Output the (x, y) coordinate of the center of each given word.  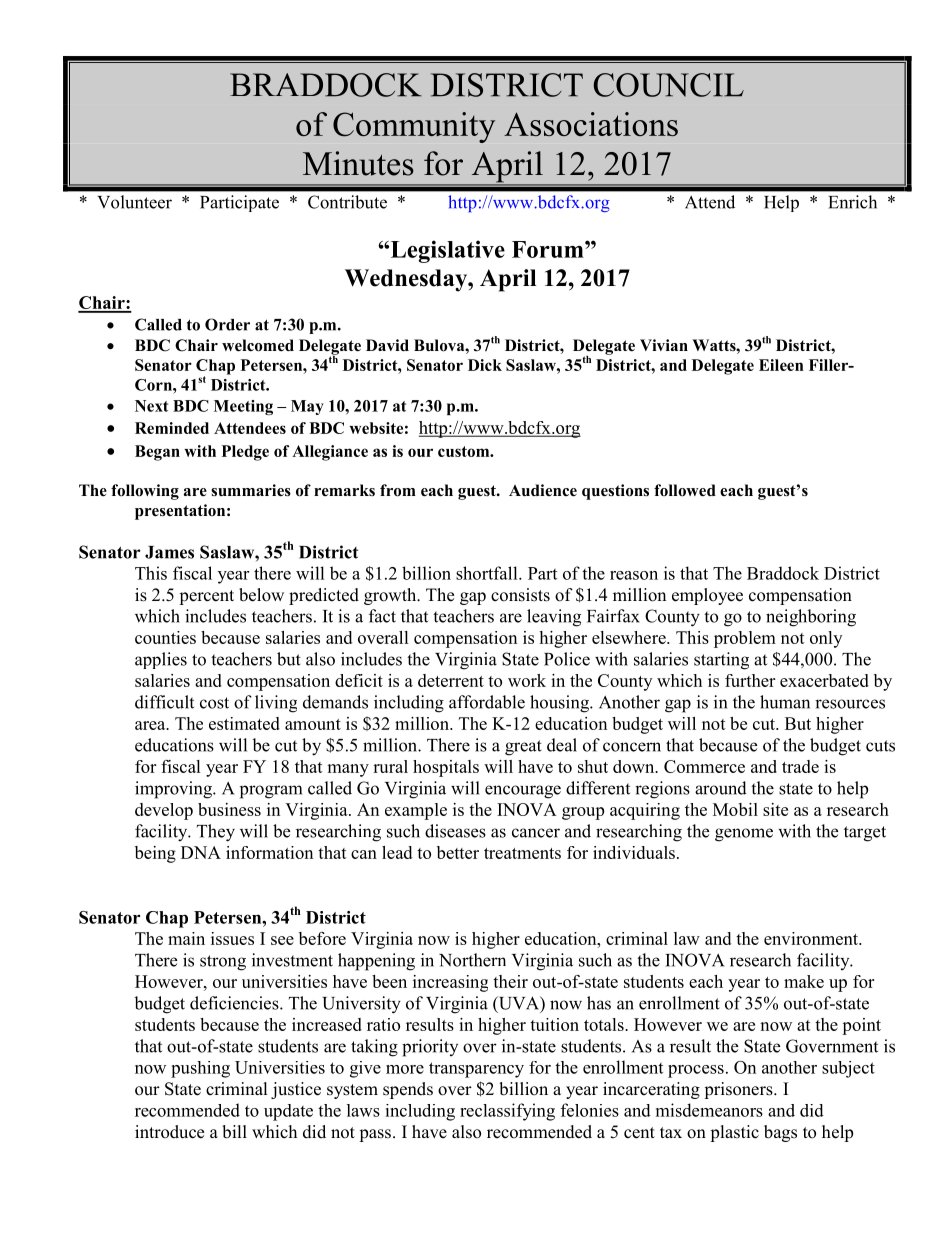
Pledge (245, 453)
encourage (523, 792)
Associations (591, 124)
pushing (200, 1069)
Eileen (781, 365)
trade (800, 766)
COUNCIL (668, 85)
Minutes (358, 163)
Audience (543, 490)
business (229, 809)
